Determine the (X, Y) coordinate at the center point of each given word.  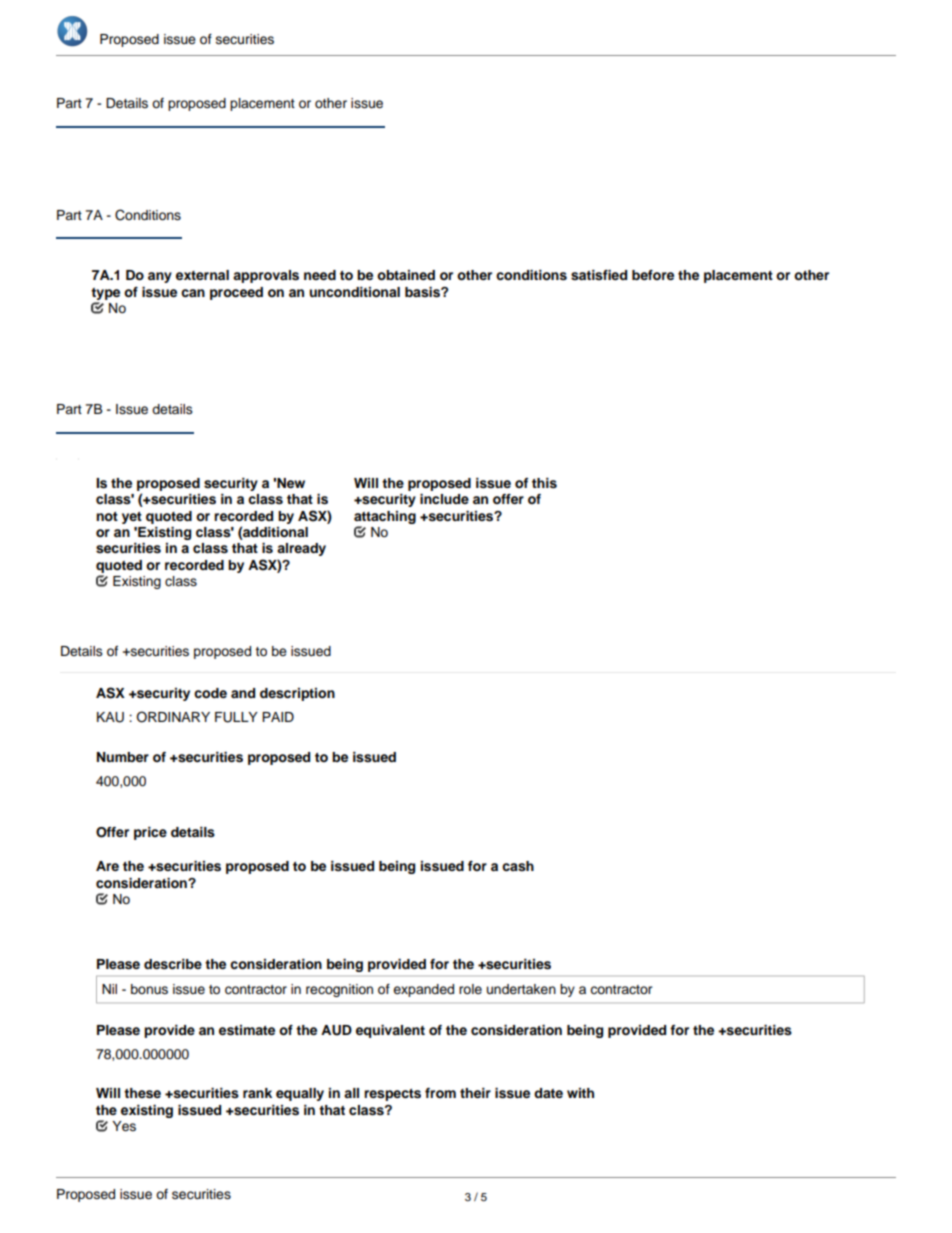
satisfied (599, 275)
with (580, 1093)
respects (392, 1095)
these (142, 1093)
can (193, 293)
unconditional (354, 292)
